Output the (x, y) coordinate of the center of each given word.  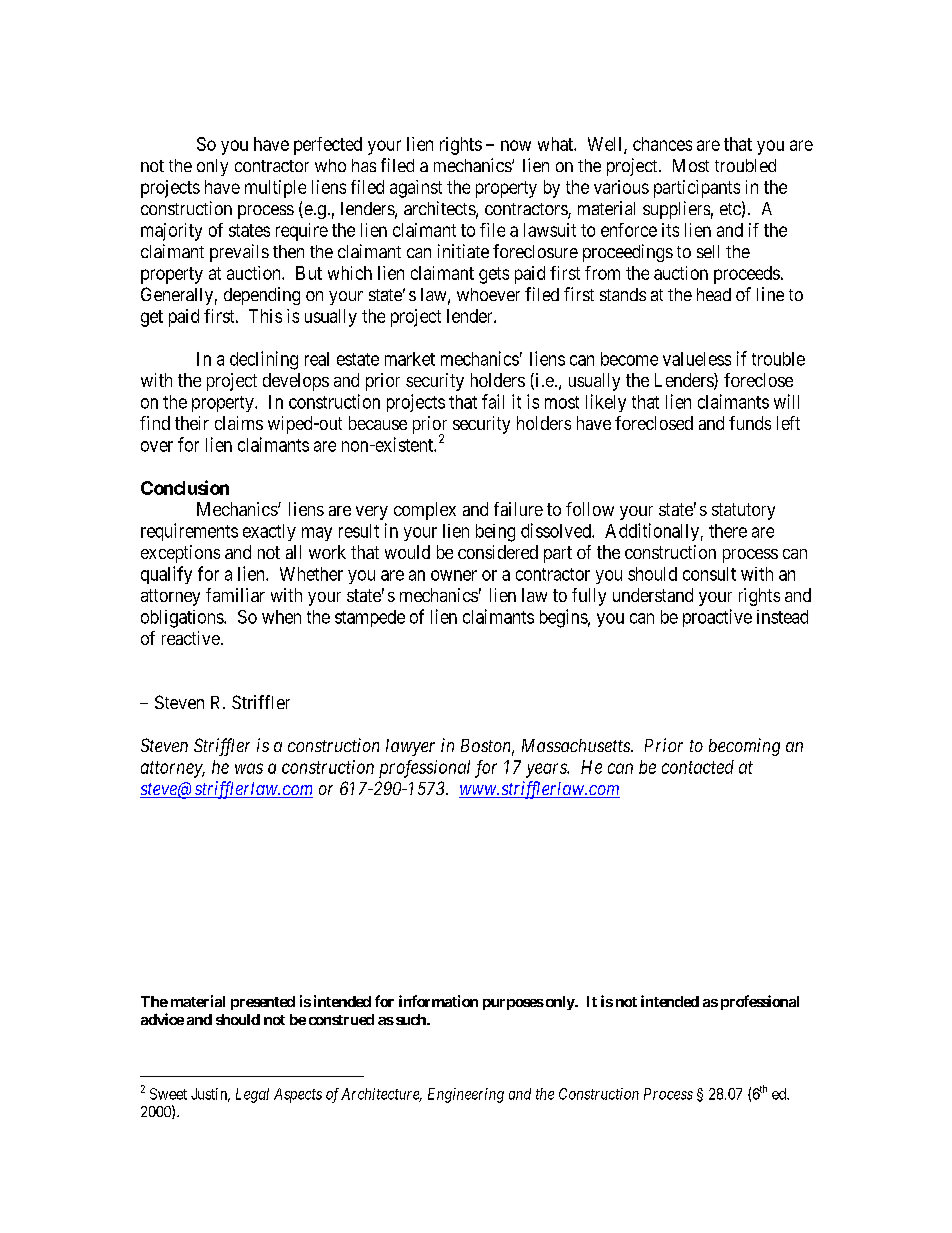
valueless (697, 359)
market (410, 359)
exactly (269, 532)
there (728, 531)
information (438, 1001)
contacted (698, 767)
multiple (275, 189)
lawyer (410, 747)
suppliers (676, 210)
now (516, 145)
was (249, 768)
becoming (744, 747)
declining (264, 360)
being (495, 533)
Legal (252, 1095)
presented (263, 1003)
